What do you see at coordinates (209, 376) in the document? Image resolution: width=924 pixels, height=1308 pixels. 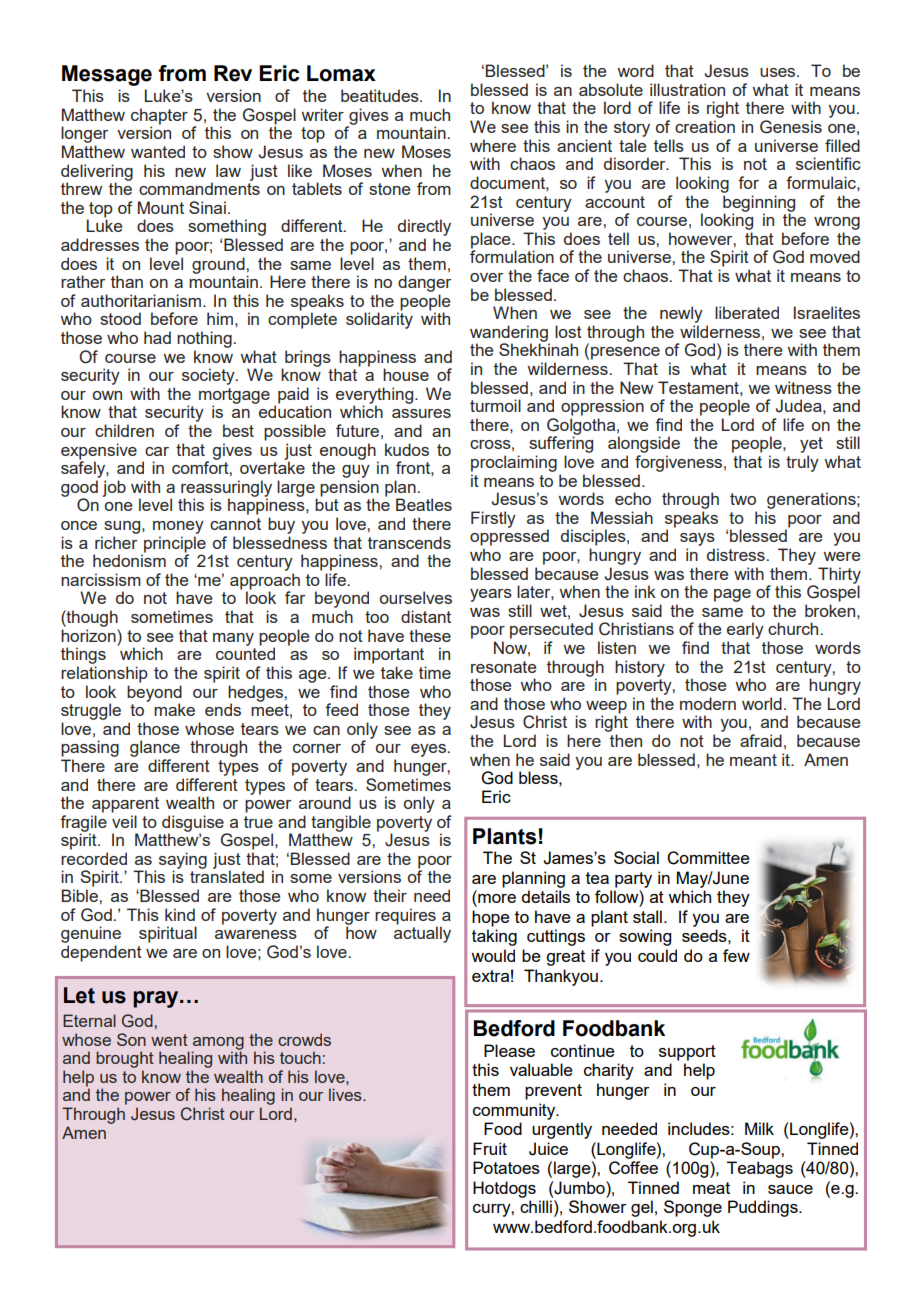 I see `society` at bounding box center [209, 376].
